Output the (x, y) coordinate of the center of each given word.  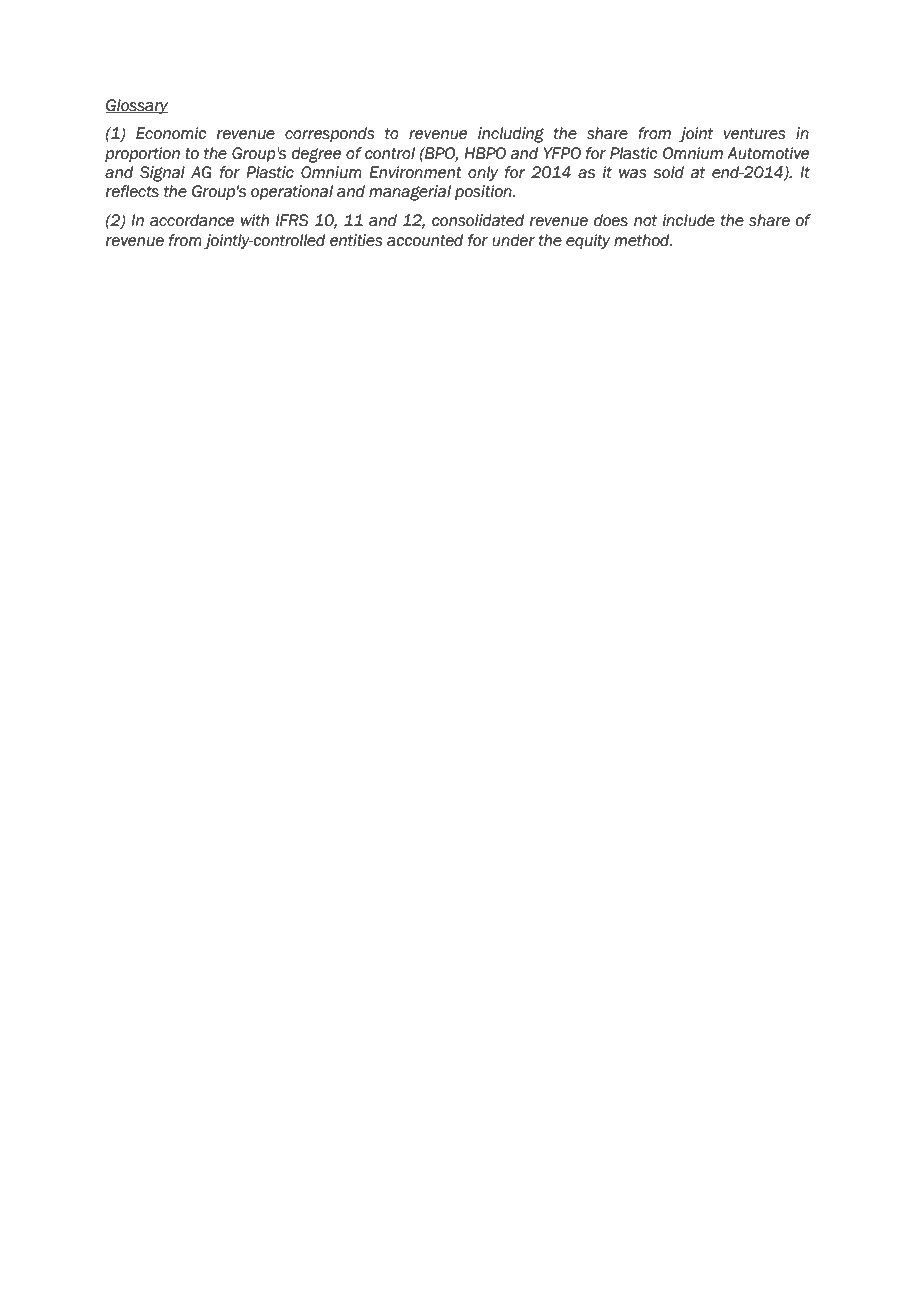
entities (356, 240)
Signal (162, 174)
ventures (754, 134)
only (483, 173)
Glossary (137, 106)
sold (668, 172)
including (511, 135)
